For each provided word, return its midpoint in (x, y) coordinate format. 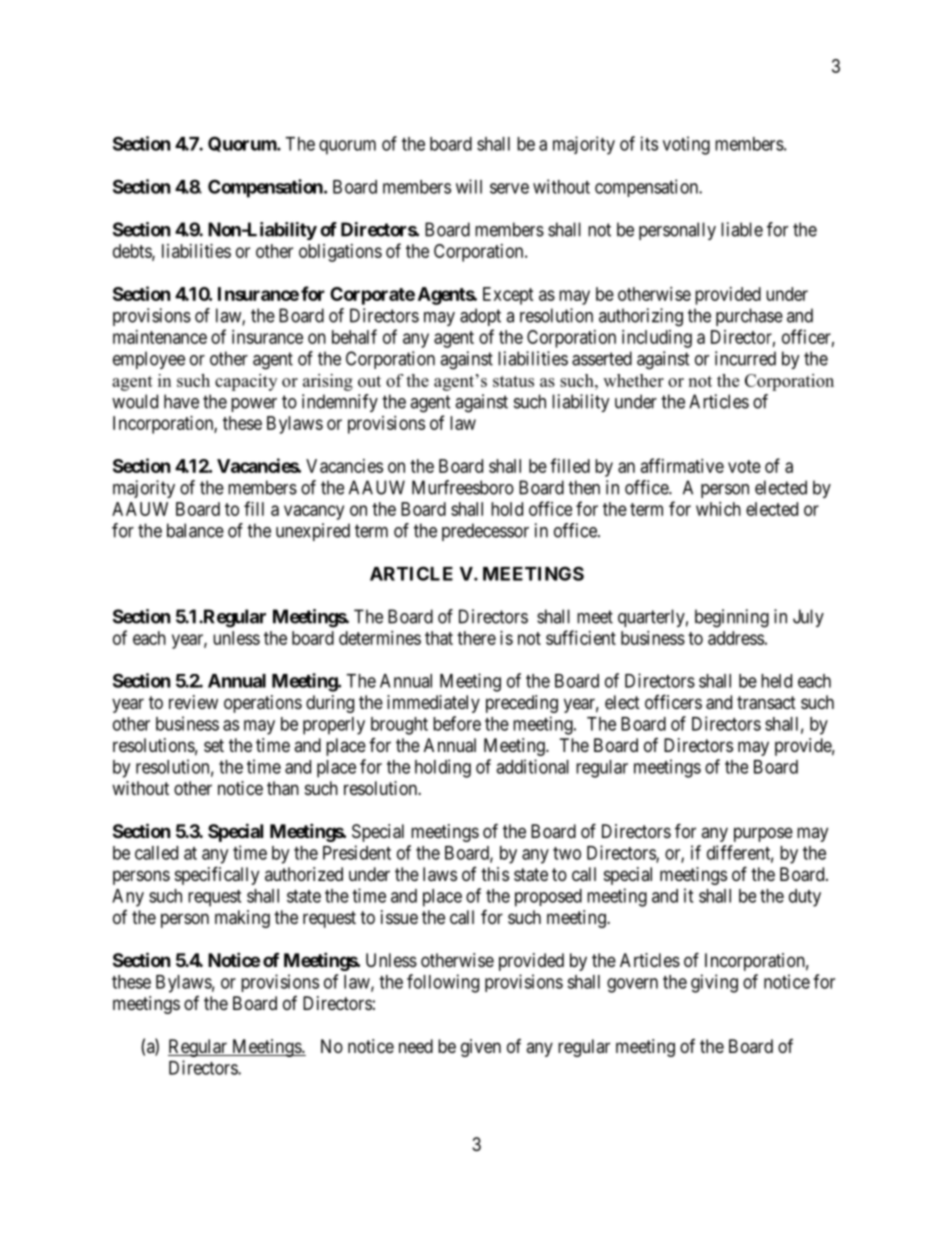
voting (686, 145)
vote (744, 466)
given (481, 1048)
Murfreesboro (463, 487)
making (242, 919)
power (254, 405)
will (469, 186)
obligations (340, 253)
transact (766, 703)
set (214, 745)
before (457, 723)
